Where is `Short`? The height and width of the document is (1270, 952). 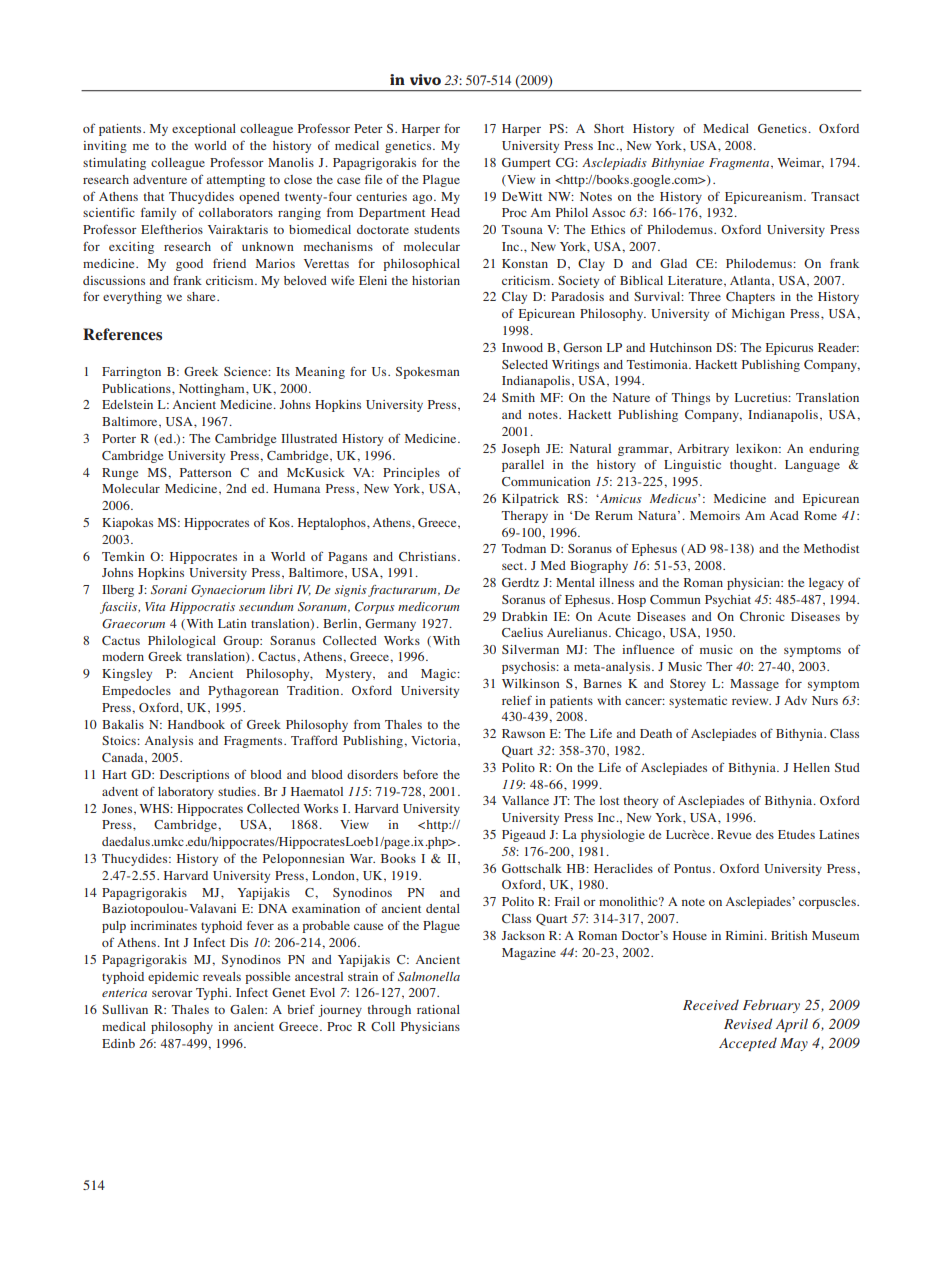
Short is located at coordinates (609, 128).
